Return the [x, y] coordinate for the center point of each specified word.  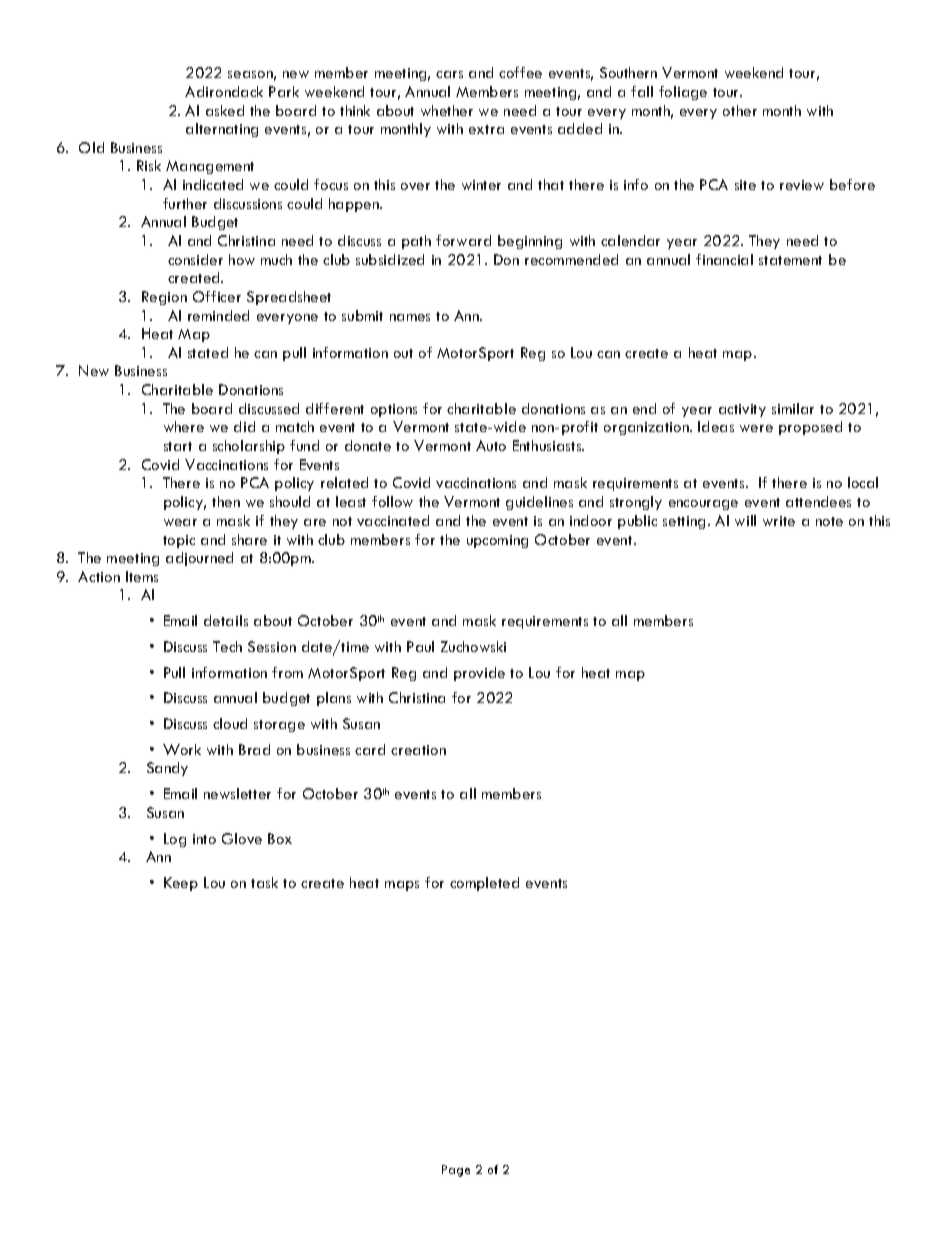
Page [456, 1171]
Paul [420, 646]
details [226, 620]
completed [484, 884]
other [740, 110]
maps [402, 886]
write [779, 521]
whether [447, 110]
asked [225, 110]
